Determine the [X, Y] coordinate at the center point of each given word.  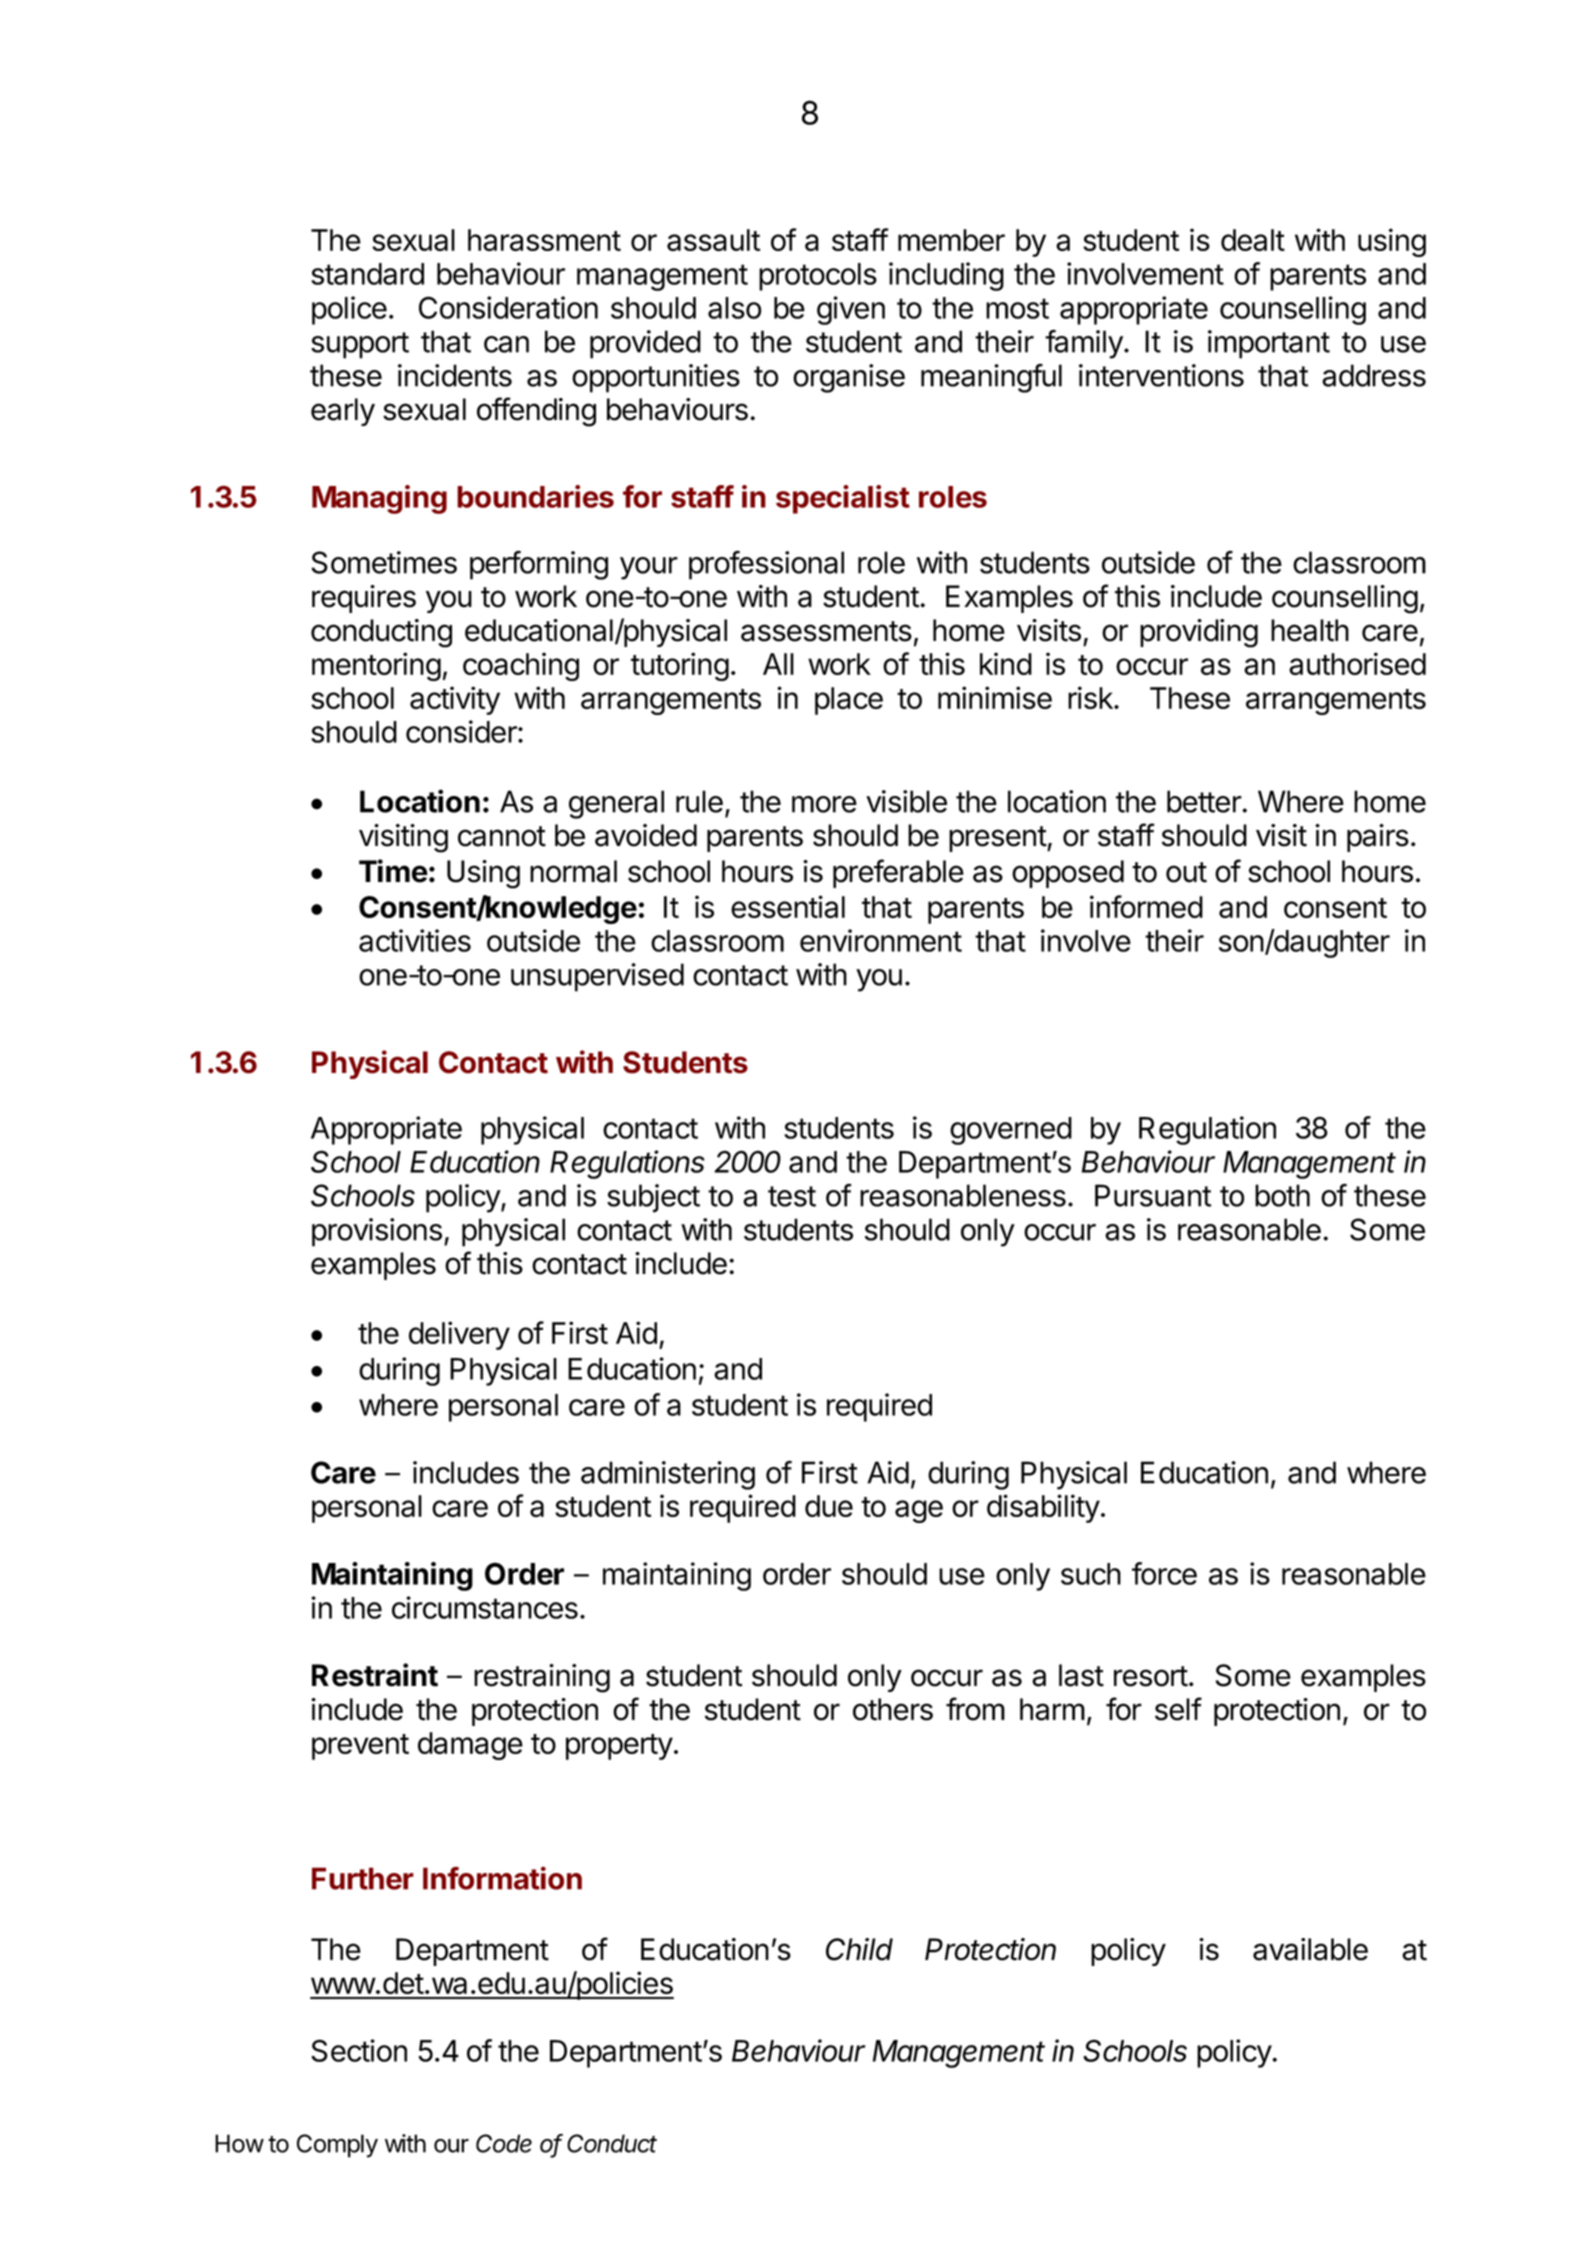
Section [359, 2050]
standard [367, 274]
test [792, 1196]
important [1269, 344]
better [1205, 801]
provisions [377, 1232]
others [893, 1709]
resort [1151, 1676]
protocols [818, 277]
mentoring [376, 666]
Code [504, 2143]
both [1282, 1195]
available [1310, 1949]
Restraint [375, 1675]
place [849, 701]
